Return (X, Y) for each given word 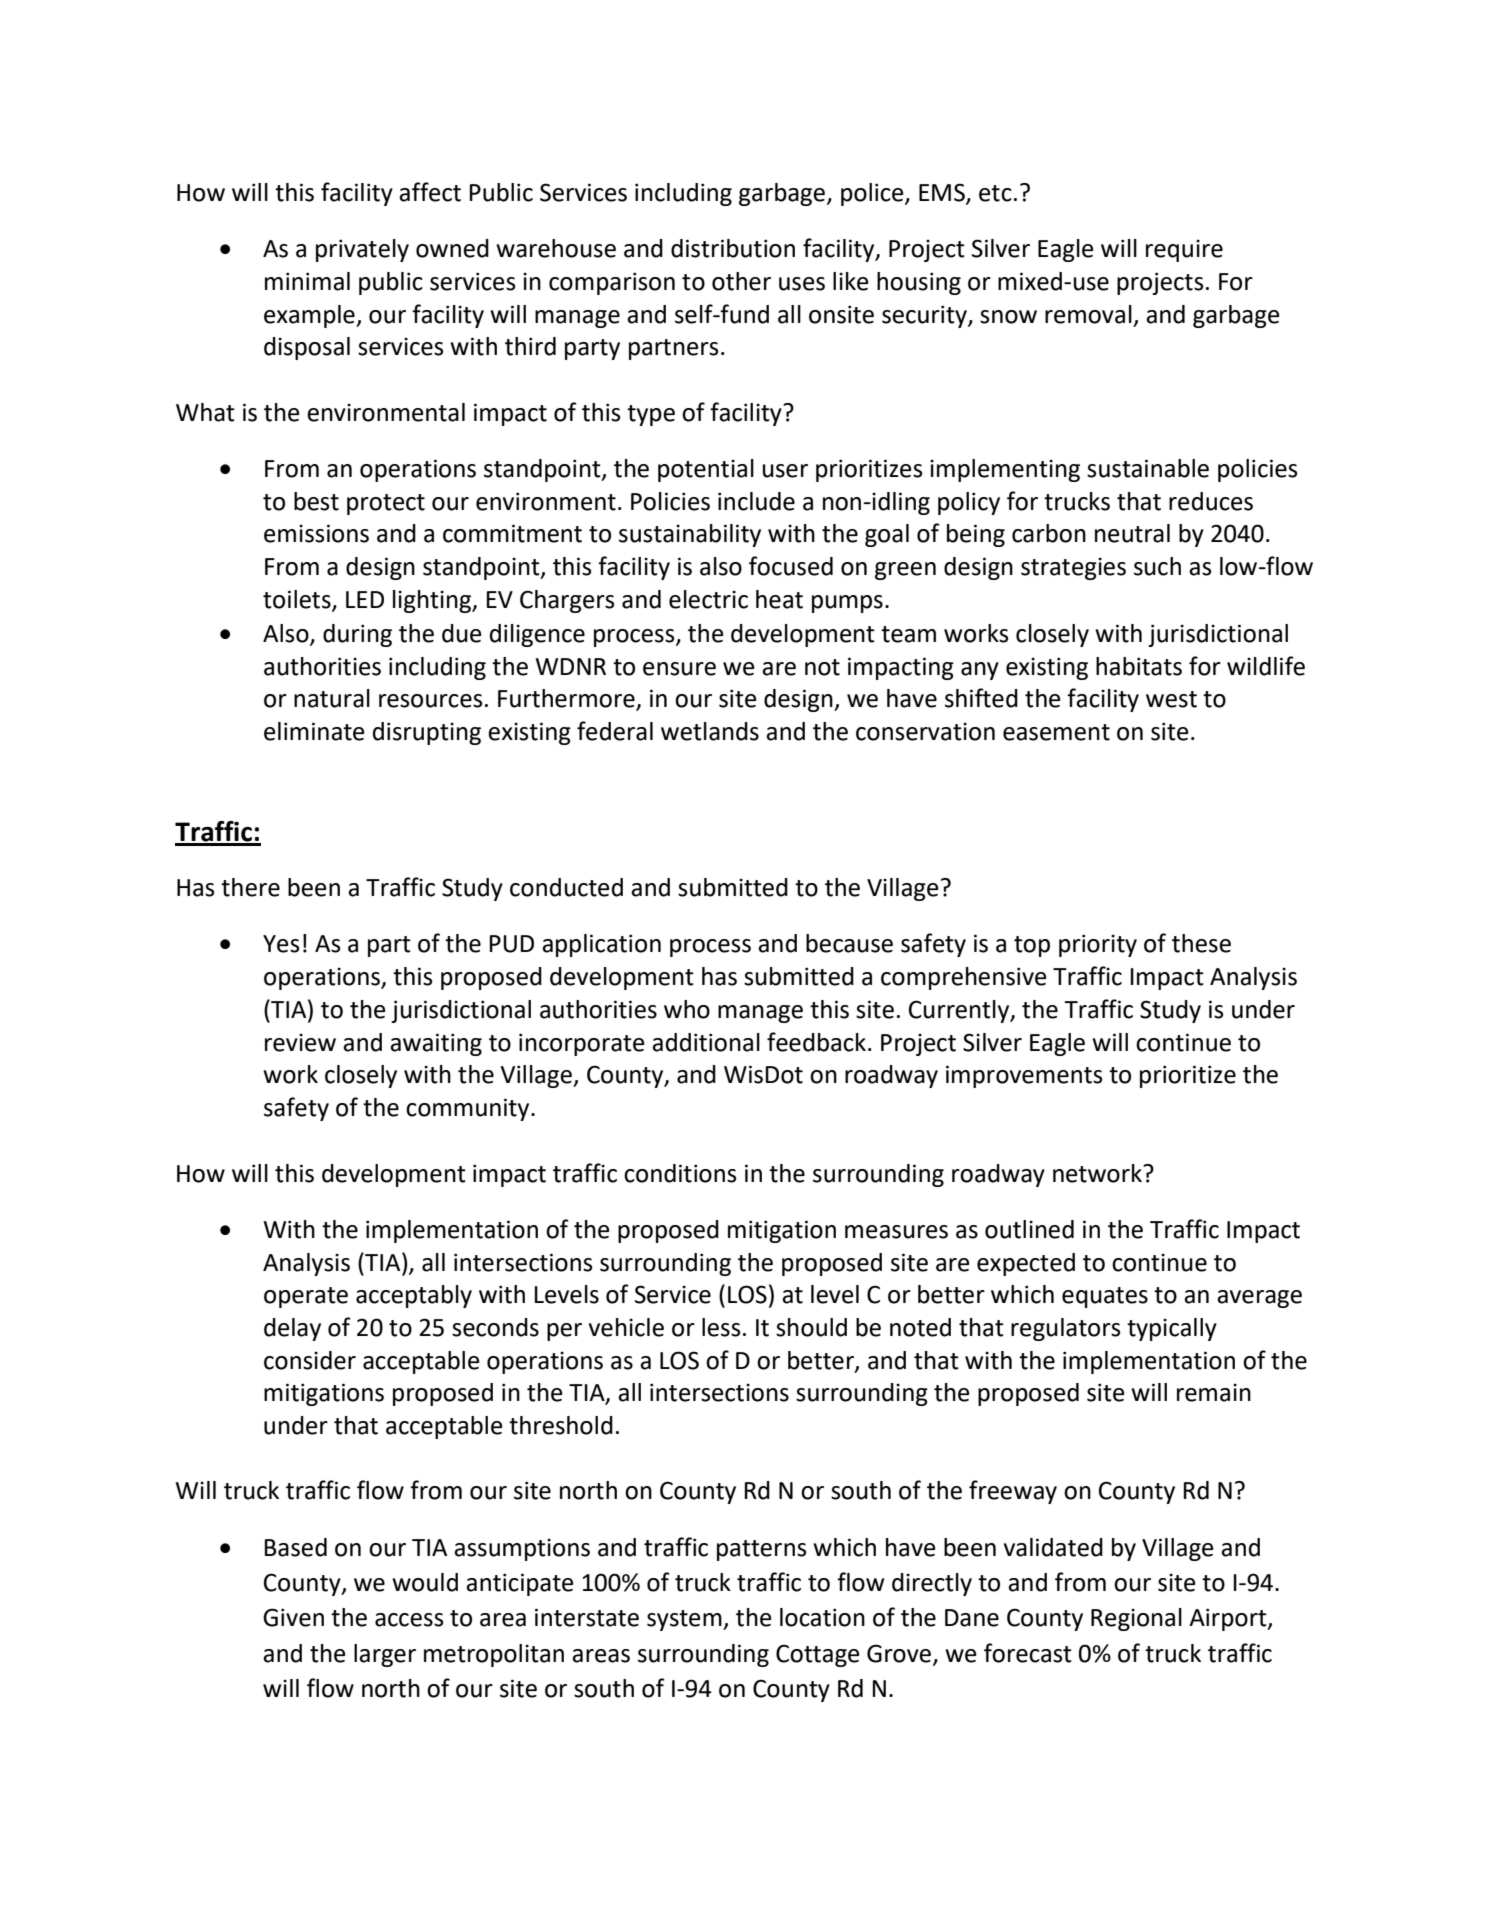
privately (362, 250)
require (1184, 250)
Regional (1136, 1619)
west (1171, 699)
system (685, 1620)
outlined (1029, 1229)
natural (332, 698)
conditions (680, 1173)
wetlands (710, 731)
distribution (733, 248)
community (469, 1109)
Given (293, 1617)
